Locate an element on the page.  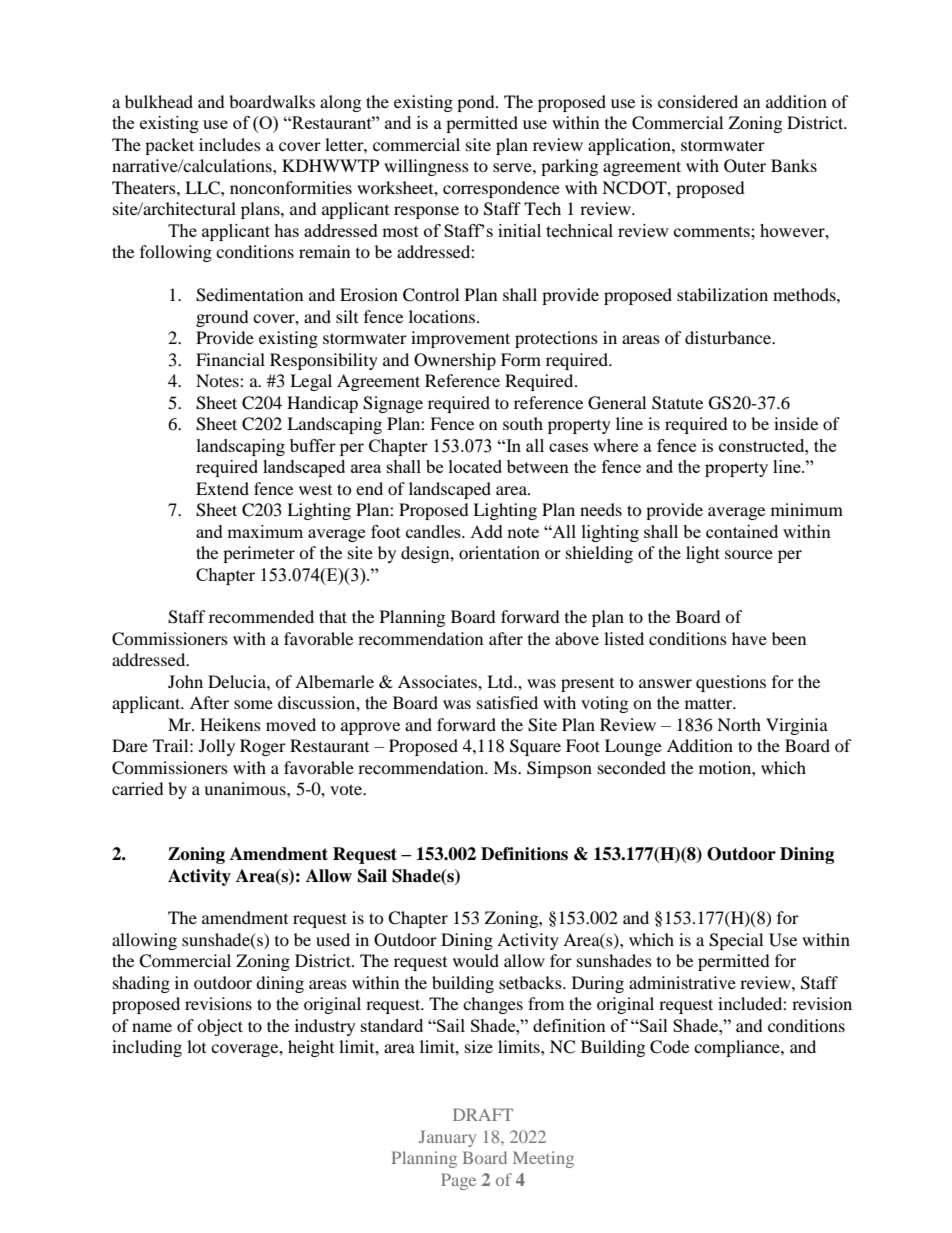
willingness is located at coordinates (426, 167).
